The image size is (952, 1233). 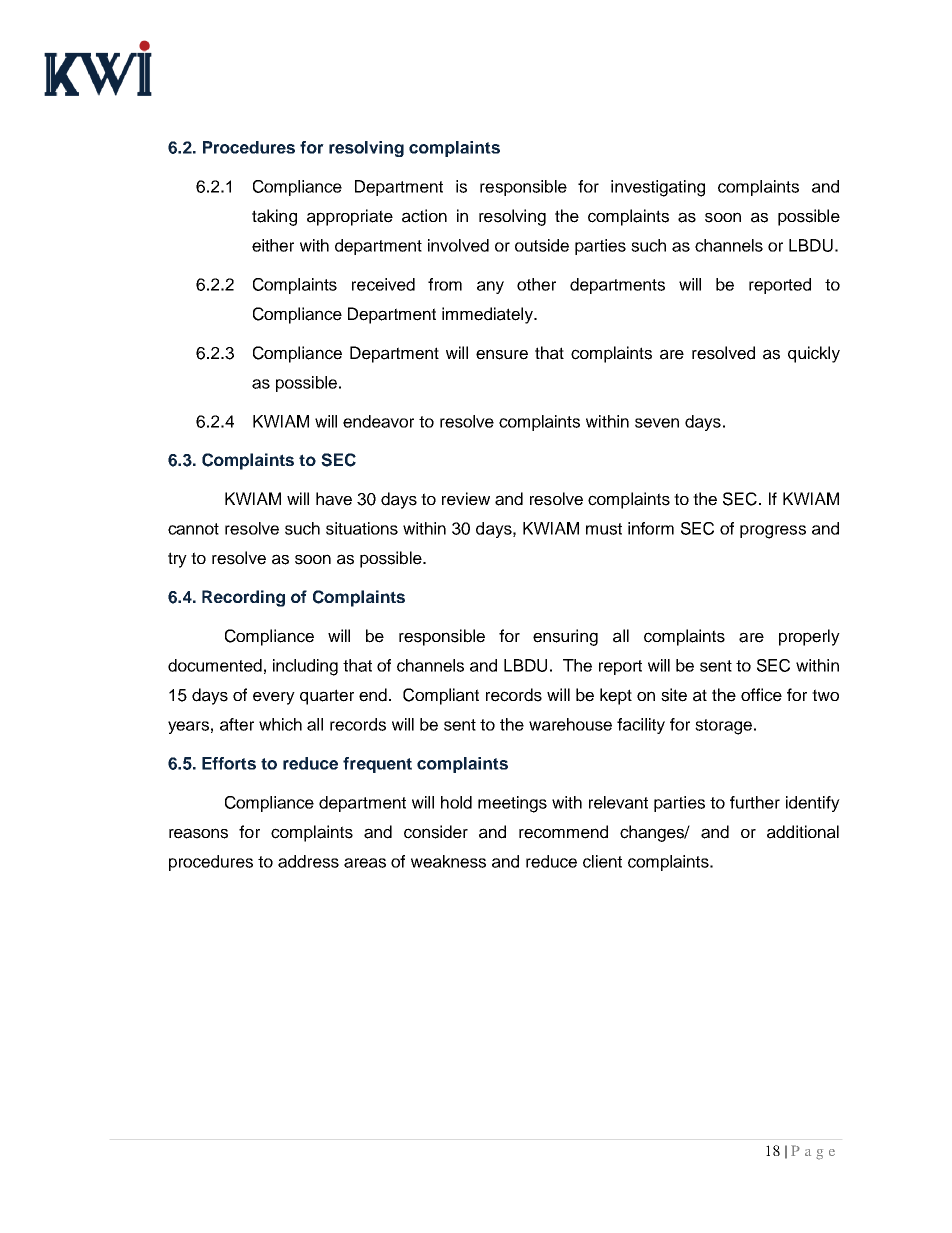 What do you see at coordinates (193, 529) in the screenshot?
I see `cannot` at bounding box center [193, 529].
